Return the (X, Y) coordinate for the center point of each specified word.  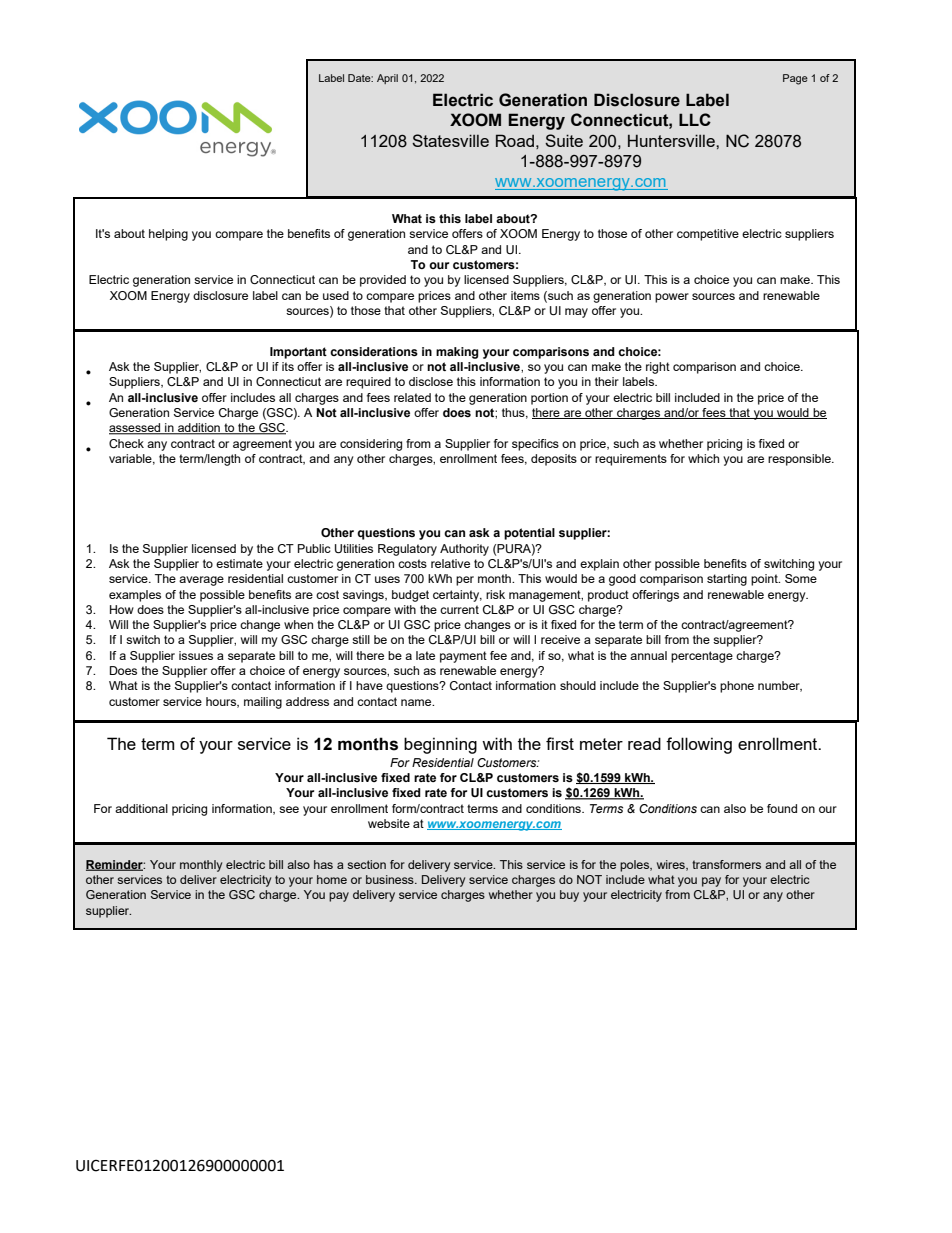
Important (298, 353)
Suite (564, 140)
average (201, 581)
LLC (695, 119)
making (457, 353)
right (658, 368)
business (391, 879)
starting (727, 580)
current (459, 609)
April (387, 79)
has (323, 864)
